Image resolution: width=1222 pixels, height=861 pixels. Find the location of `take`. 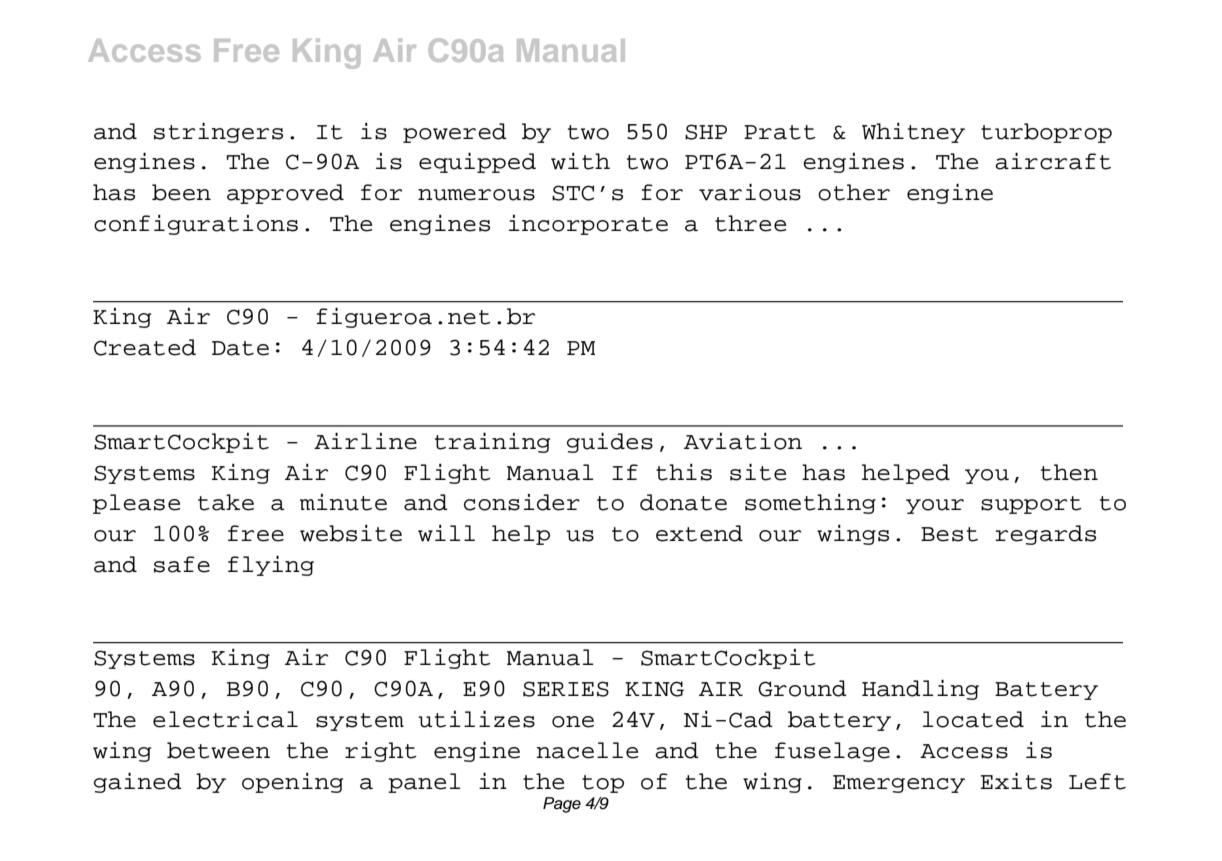

take is located at coordinates (226, 502).
